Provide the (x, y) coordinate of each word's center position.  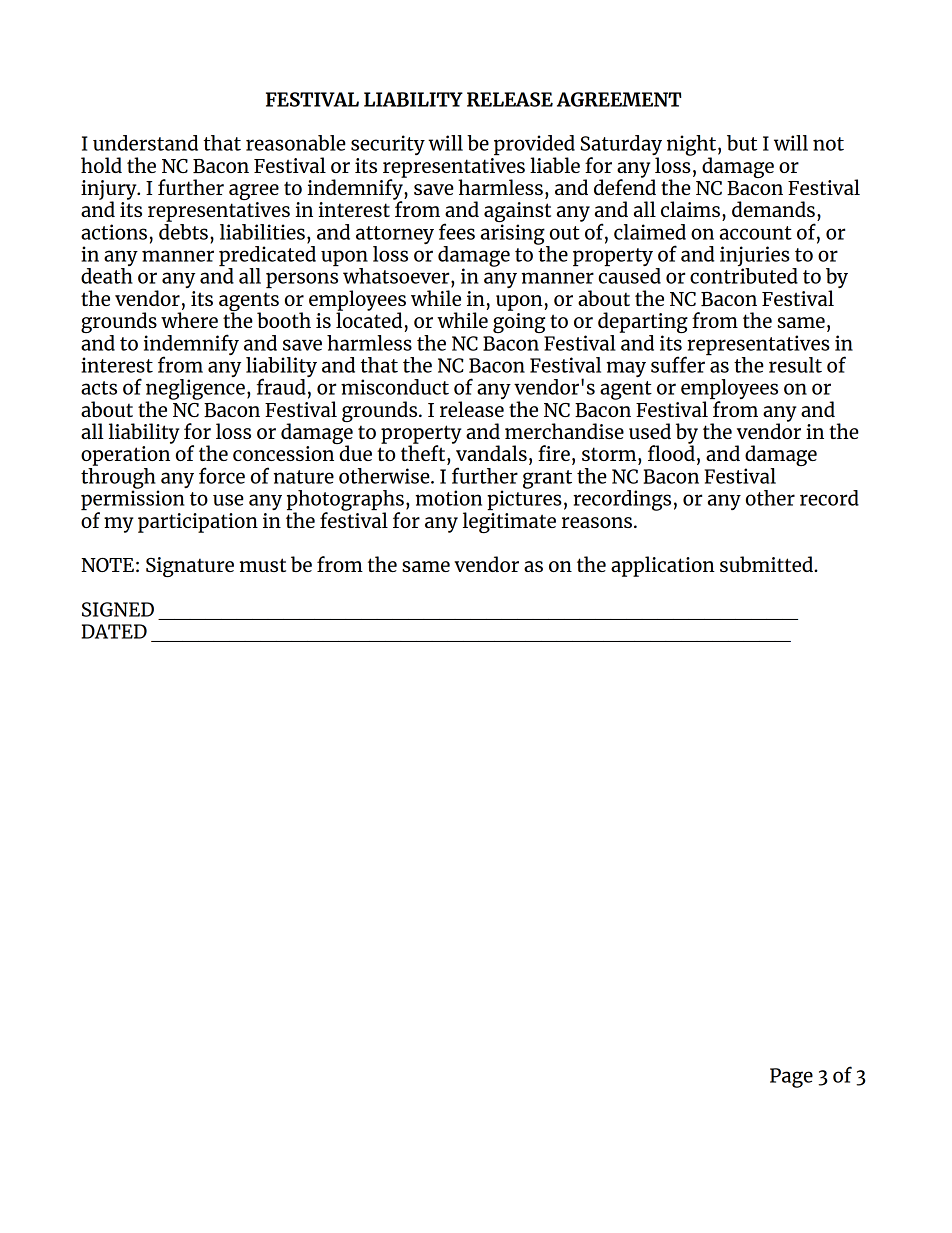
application (663, 566)
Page (791, 1078)
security (388, 145)
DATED (114, 631)
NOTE (107, 565)
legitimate (509, 522)
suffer (679, 363)
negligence (195, 390)
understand (145, 143)
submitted (767, 564)
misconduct (395, 387)
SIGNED (118, 609)
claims (690, 209)
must (263, 565)
